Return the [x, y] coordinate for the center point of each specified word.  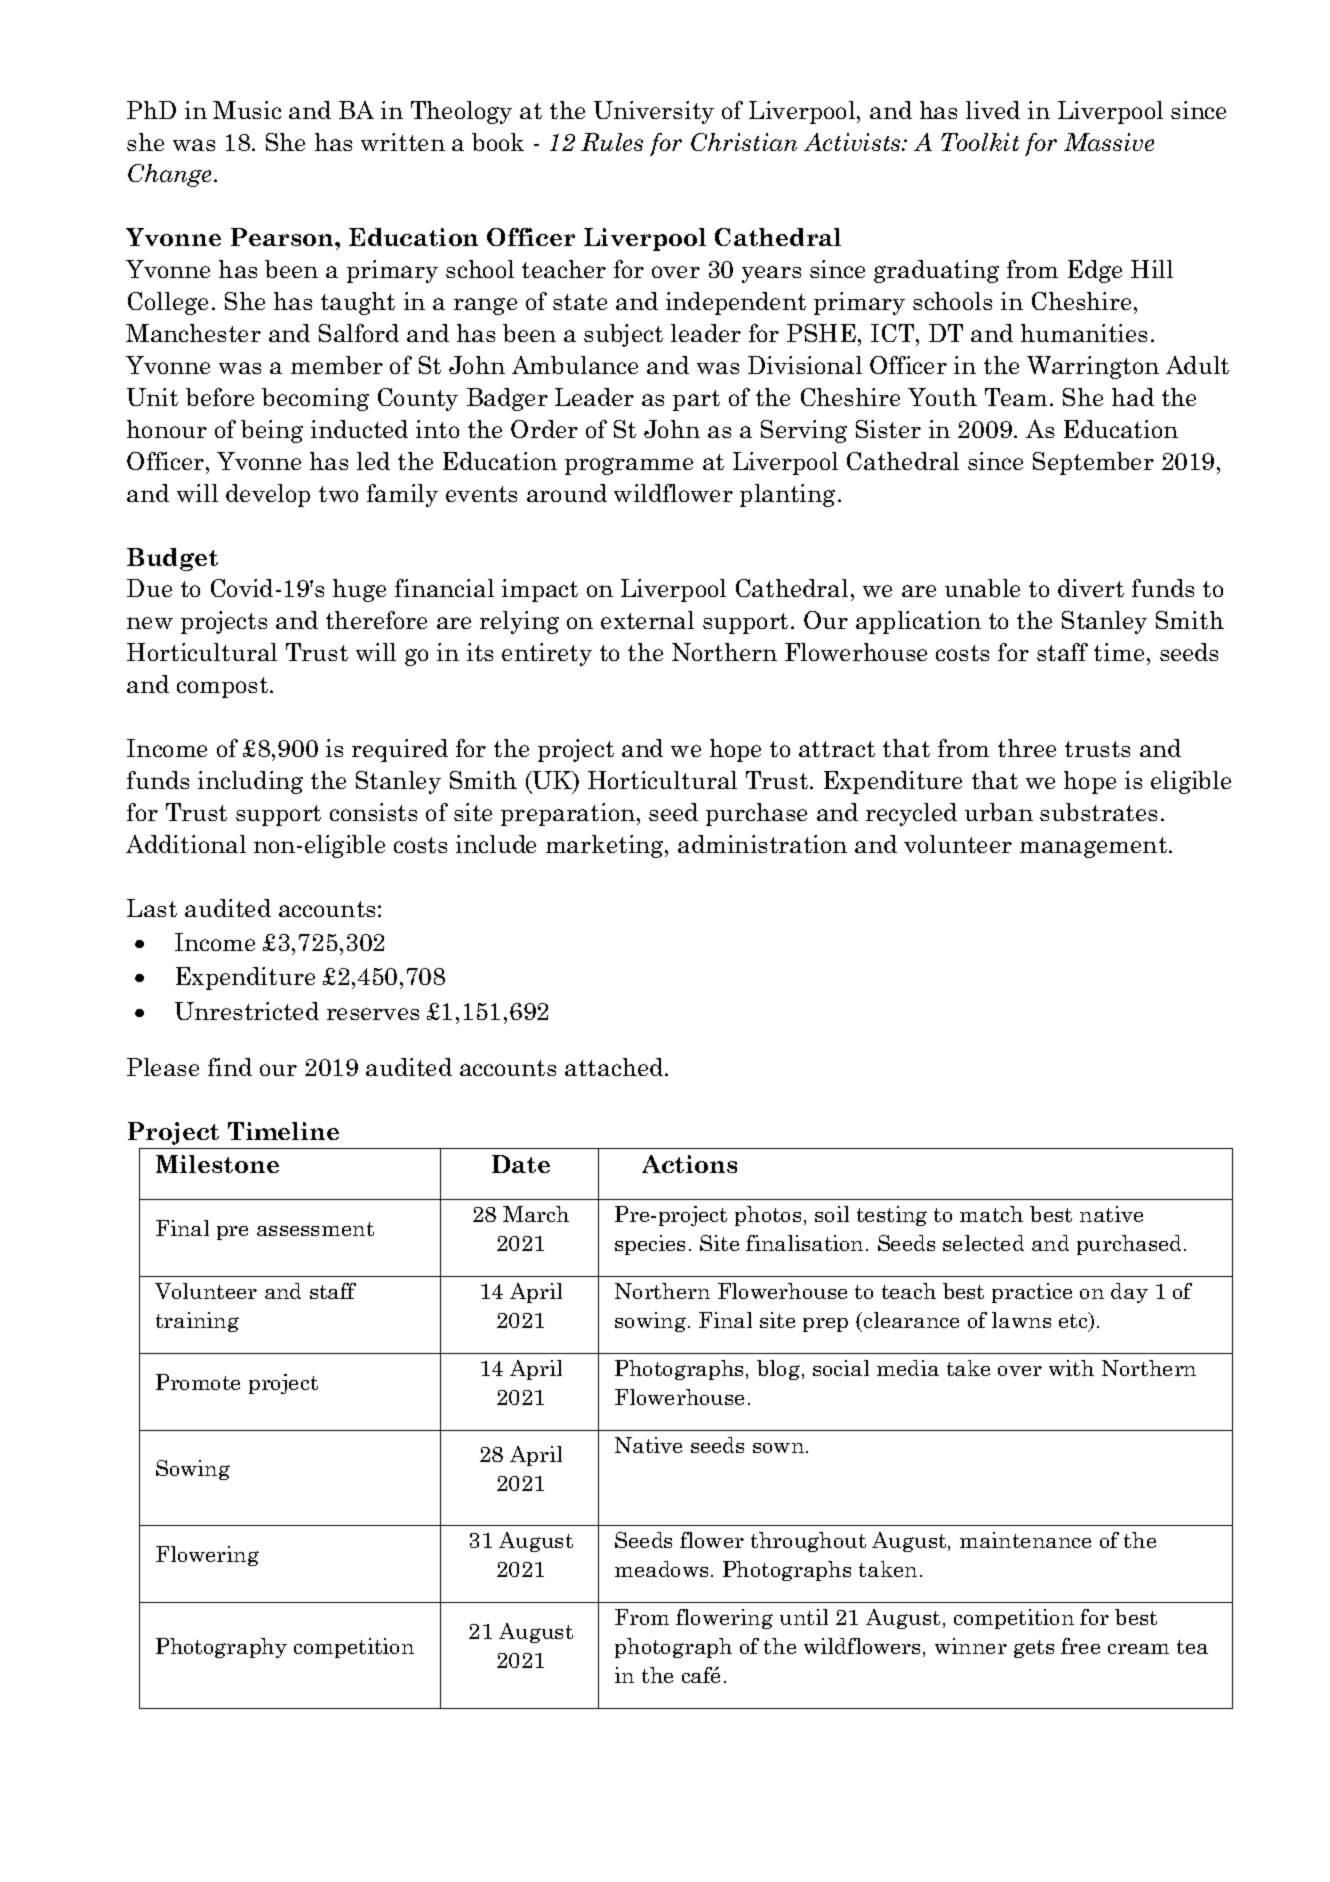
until [804, 1617]
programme [629, 466]
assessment [315, 1229]
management [1095, 847]
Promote [198, 1382]
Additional [186, 844]
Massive [1109, 142]
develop [268, 495]
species [650, 1245]
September [1093, 463]
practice [1032, 1293]
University [654, 112]
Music [247, 110]
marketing [606, 846]
